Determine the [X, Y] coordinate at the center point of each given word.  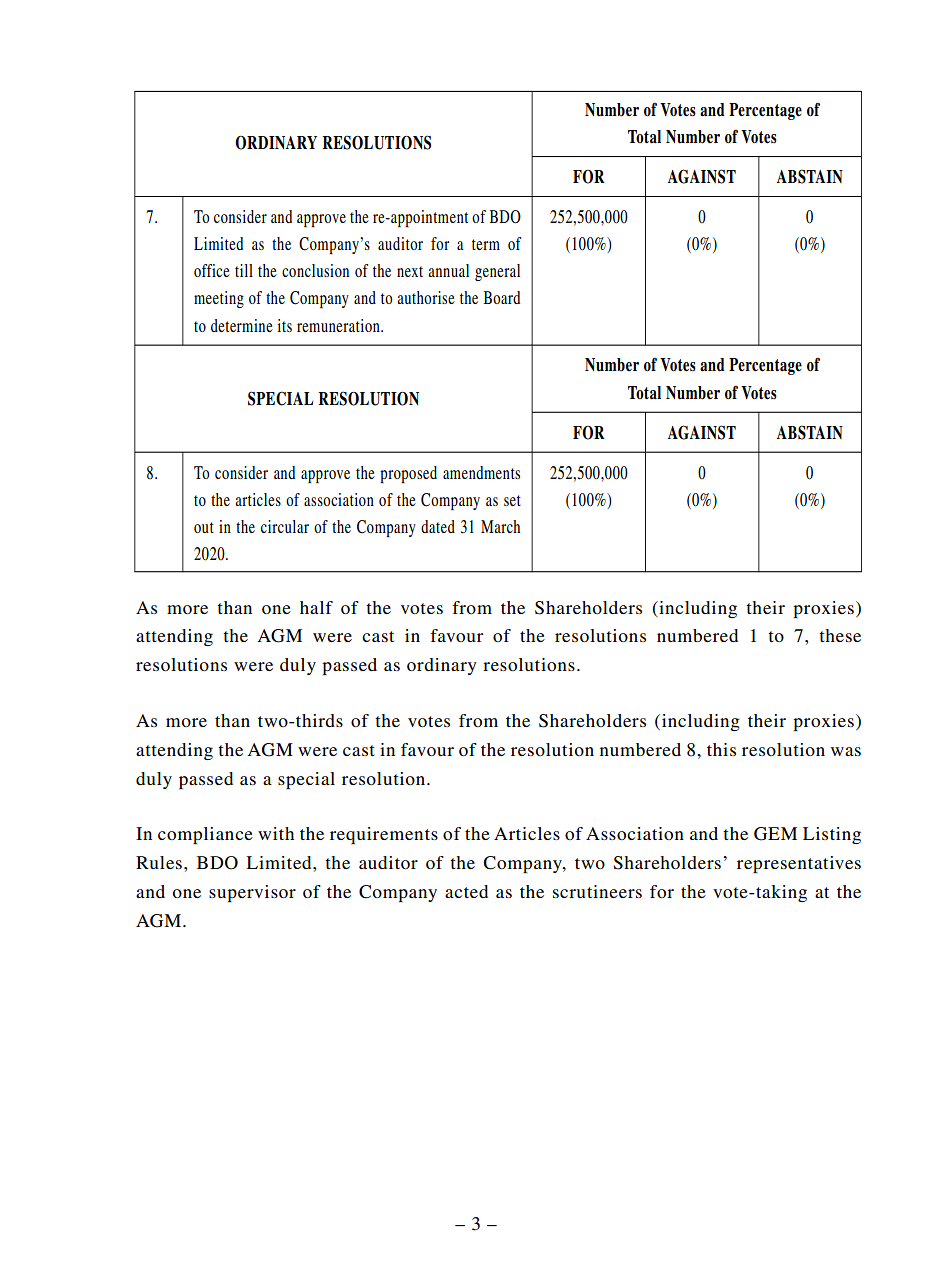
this [721, 749]
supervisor [252, 893]
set [512, 500]
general [497, 272]
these [840, 635]
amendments [481, 472]
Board [501, 297]
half [316, 607]
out [204, 527]
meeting [219, 299]
